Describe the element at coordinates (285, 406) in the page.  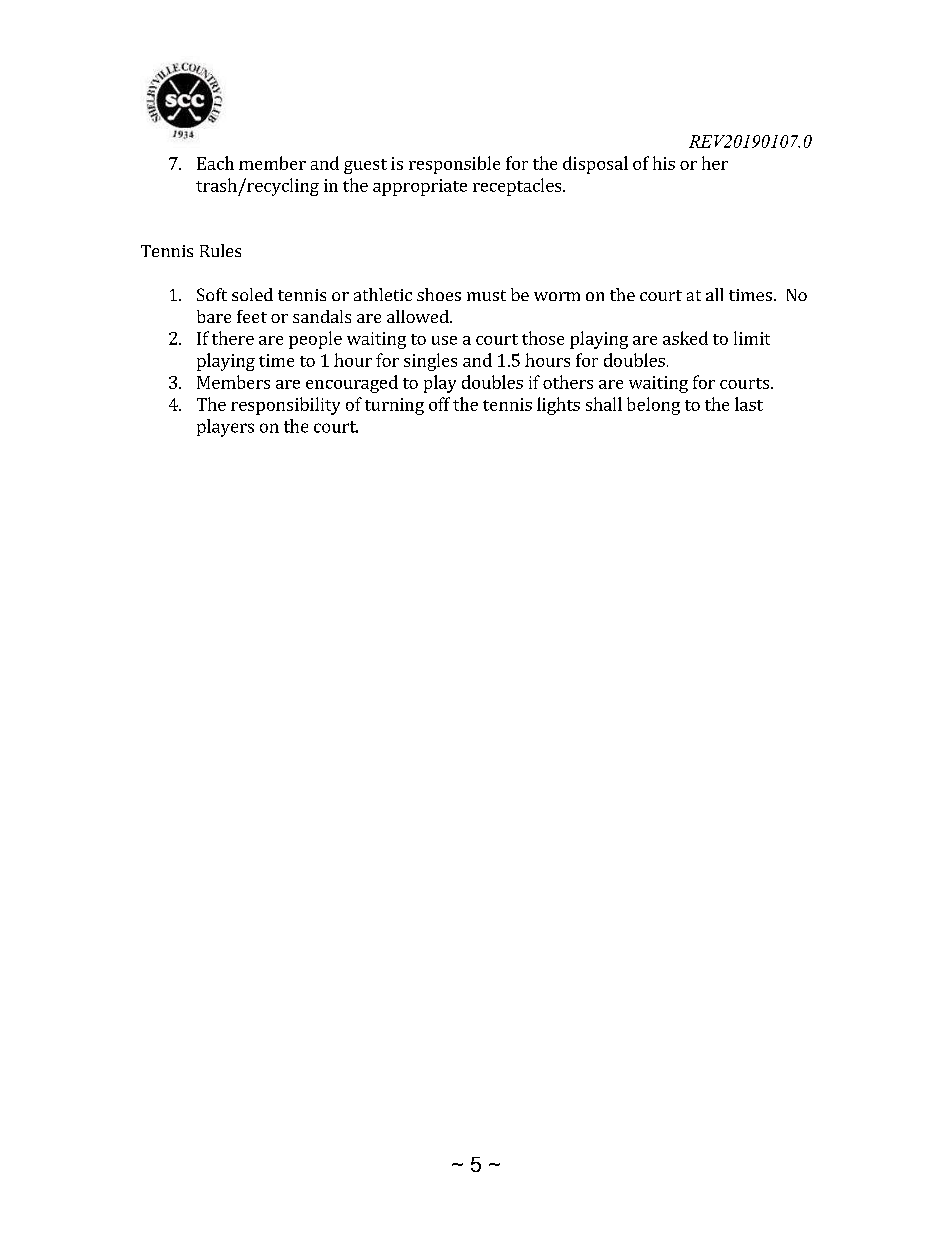
I see `responsibility` at that location.
